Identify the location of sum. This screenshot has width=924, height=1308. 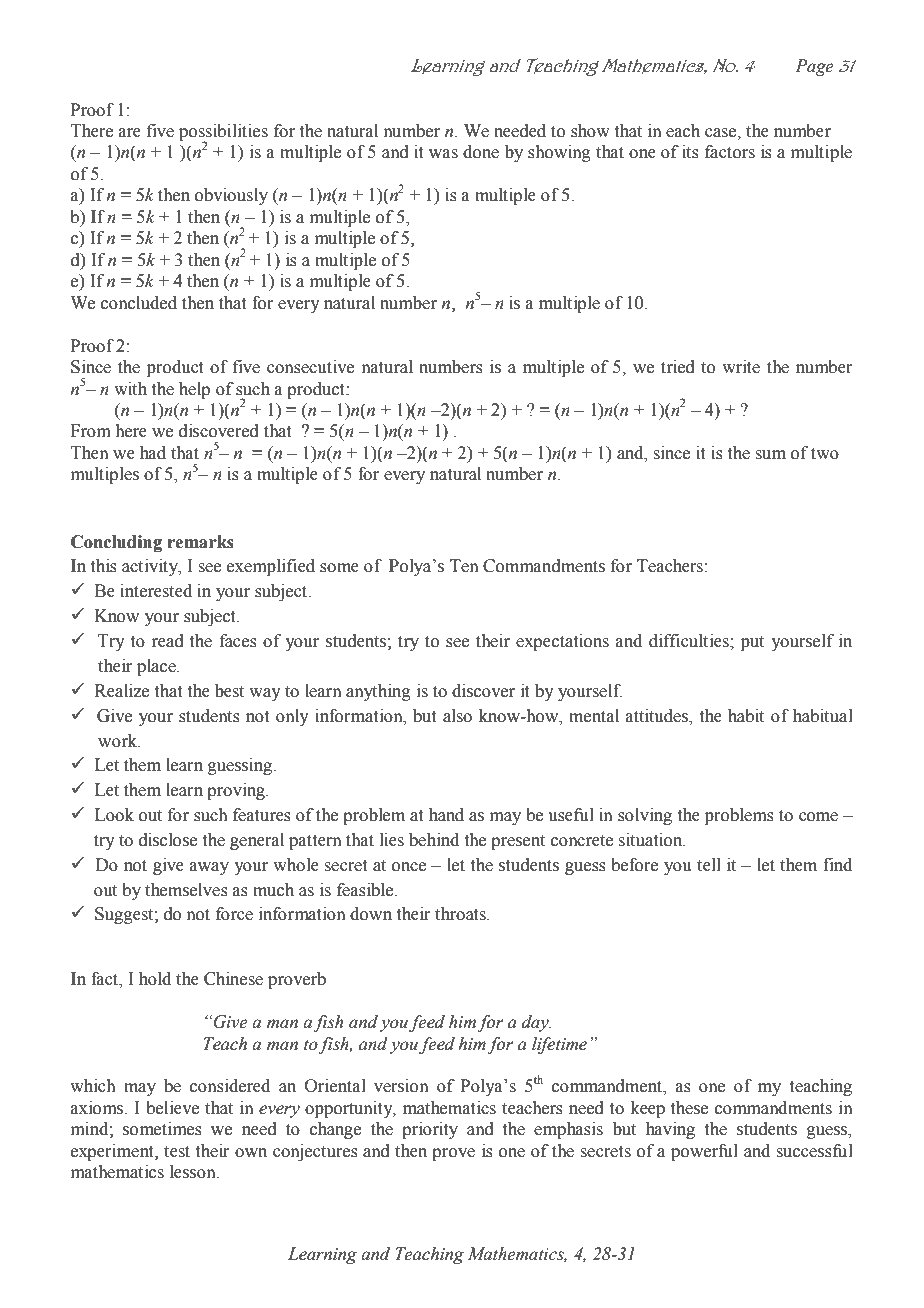
(770, 455).
